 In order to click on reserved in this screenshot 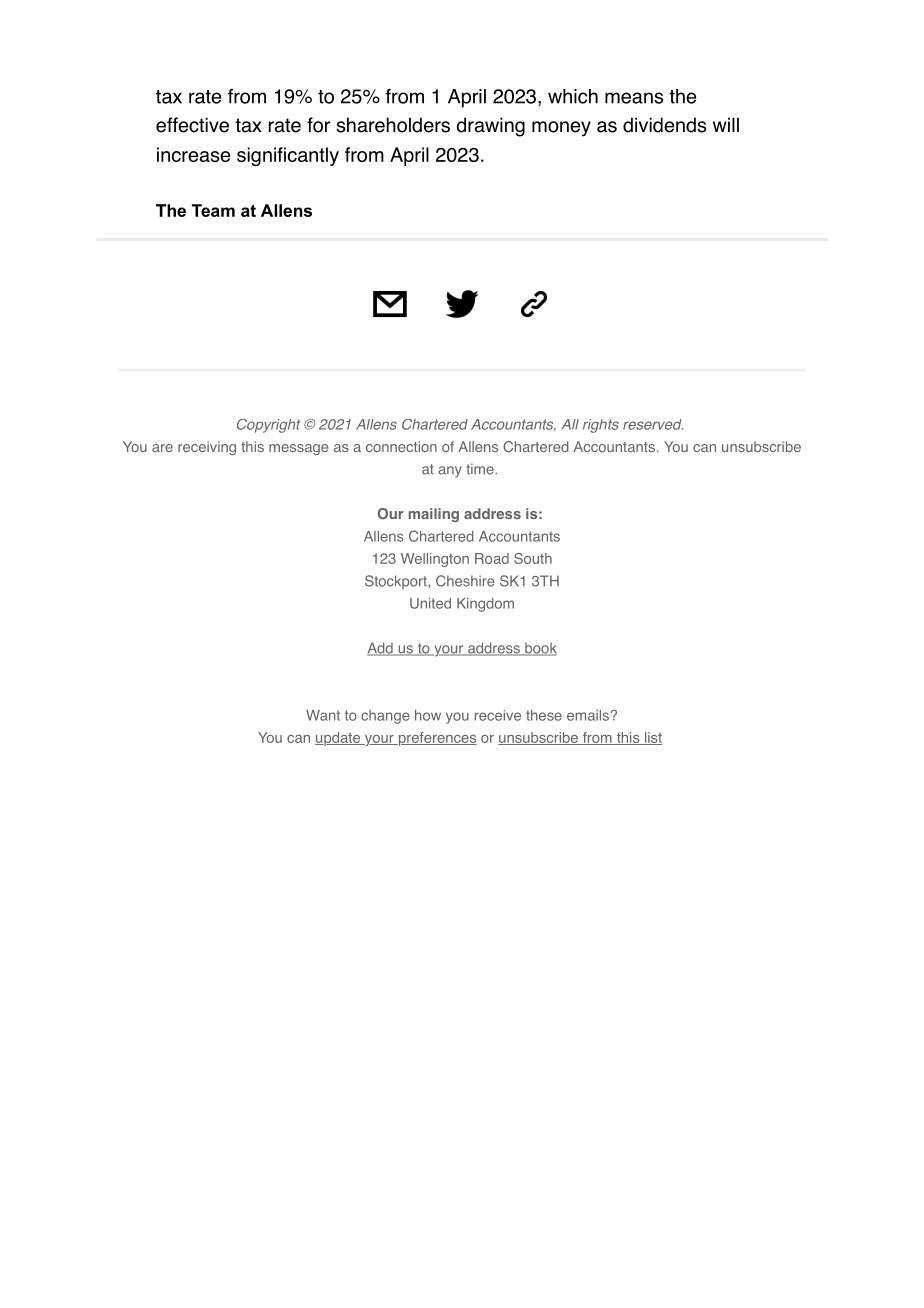, I will do `click(653, 424)`.
